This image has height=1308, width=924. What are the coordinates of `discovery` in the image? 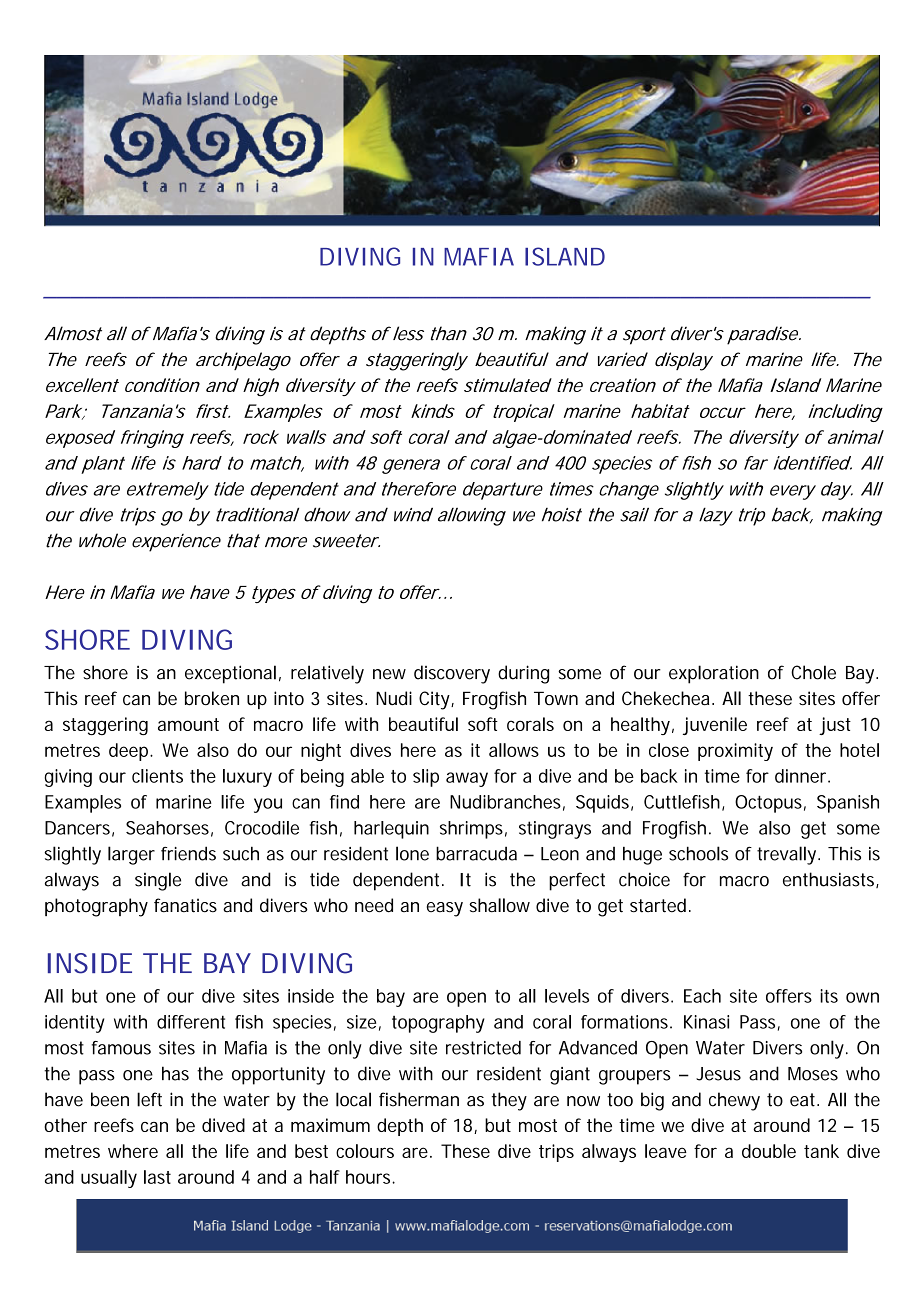 It's located at (452, 674).
